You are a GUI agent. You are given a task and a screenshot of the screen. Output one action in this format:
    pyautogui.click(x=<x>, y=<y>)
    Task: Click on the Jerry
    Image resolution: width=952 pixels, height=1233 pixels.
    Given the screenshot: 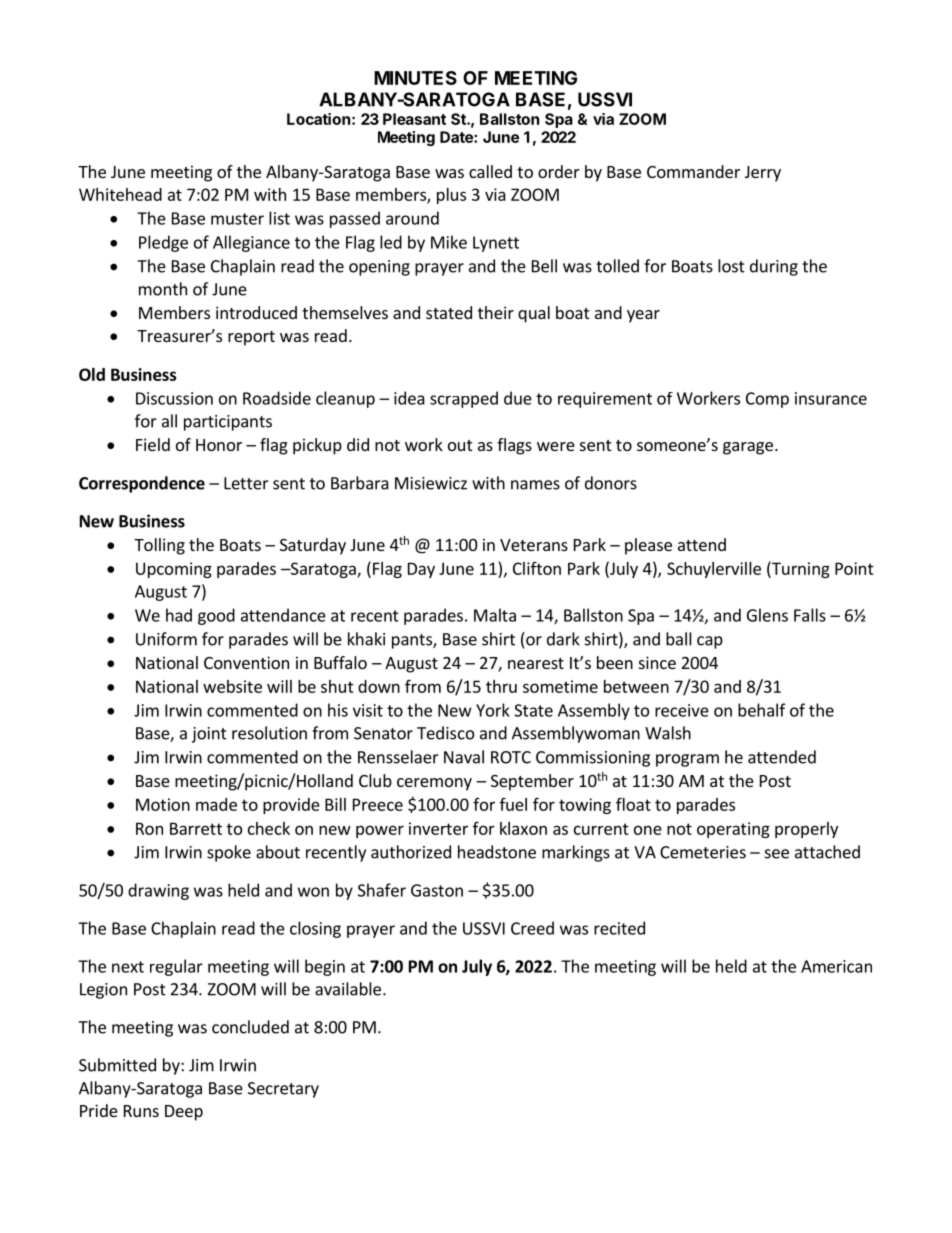 What is the action you would take?
    pyautogui.click(x=763, y=174)
